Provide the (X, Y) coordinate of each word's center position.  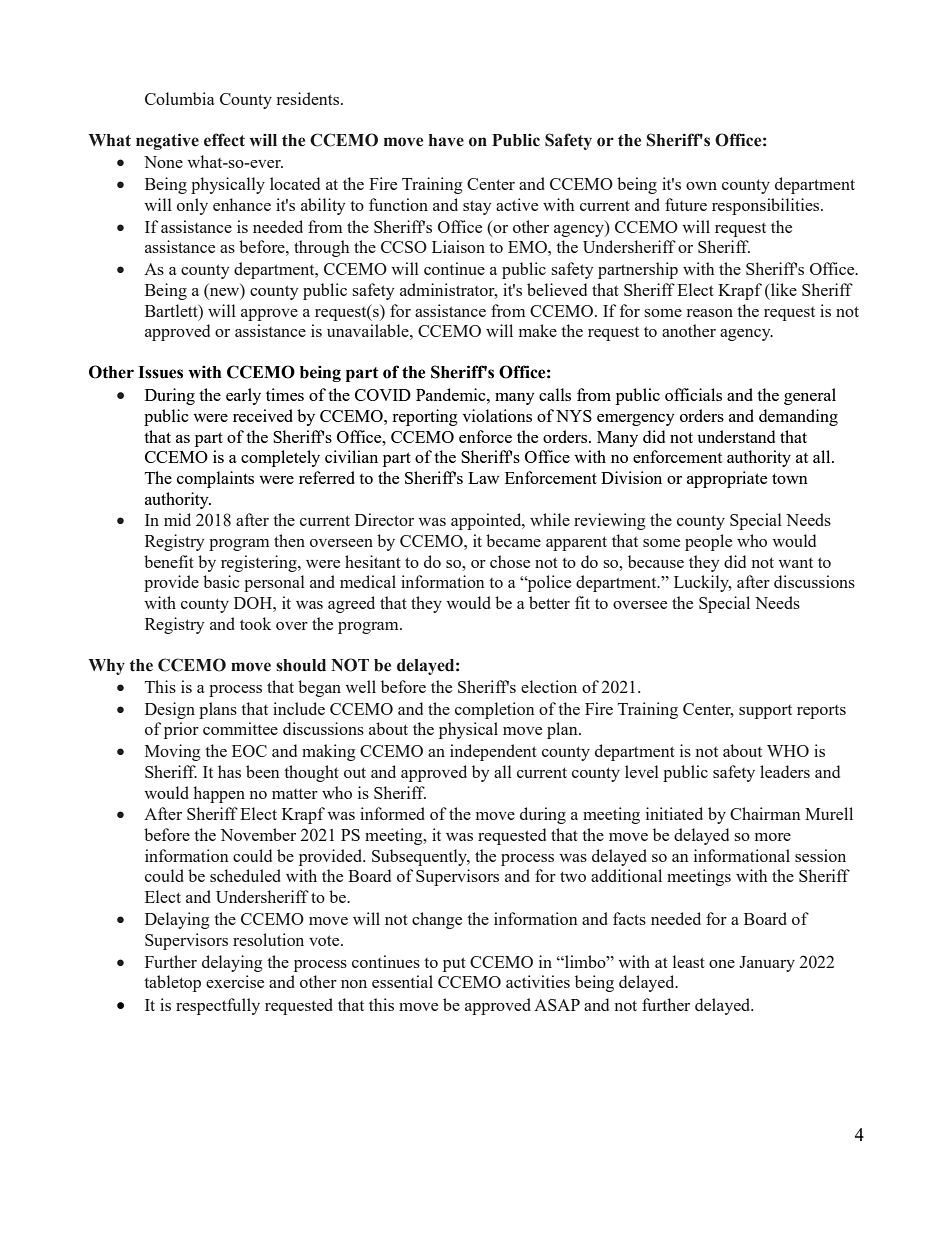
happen (219, 794)
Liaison (458, 246)
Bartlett (172, 310)
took (255, 623)
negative (167, 141)
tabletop (172, 983)
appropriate (727, 479)
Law (483, 478)
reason (710, 313)
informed (392, 813)
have (446, 140)
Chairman (765, 813)
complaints (215, 479)
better (549, 602)
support (765, 712)
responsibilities (767, 206)
